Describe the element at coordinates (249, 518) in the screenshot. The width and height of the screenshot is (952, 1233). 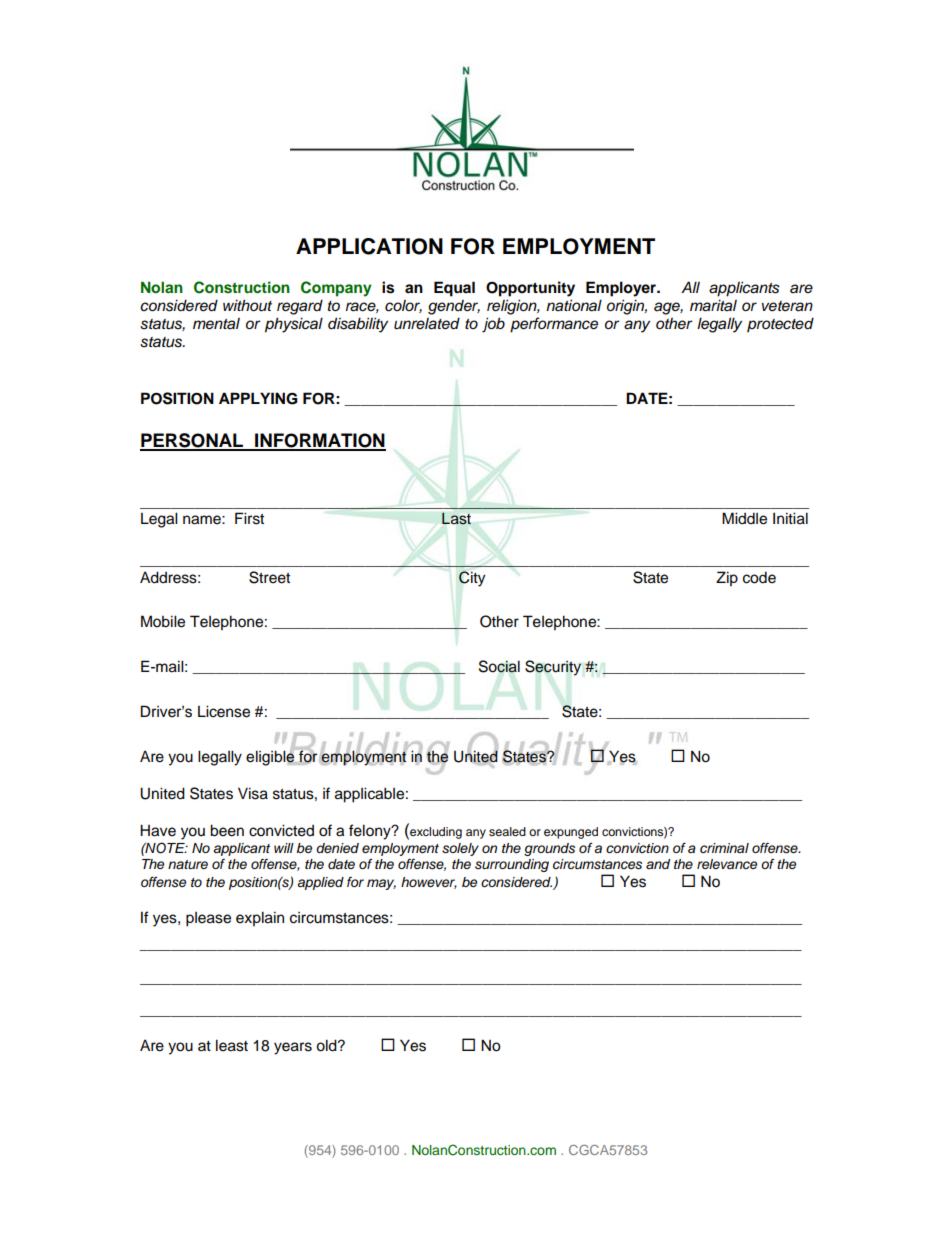
I see `First` at that location.
